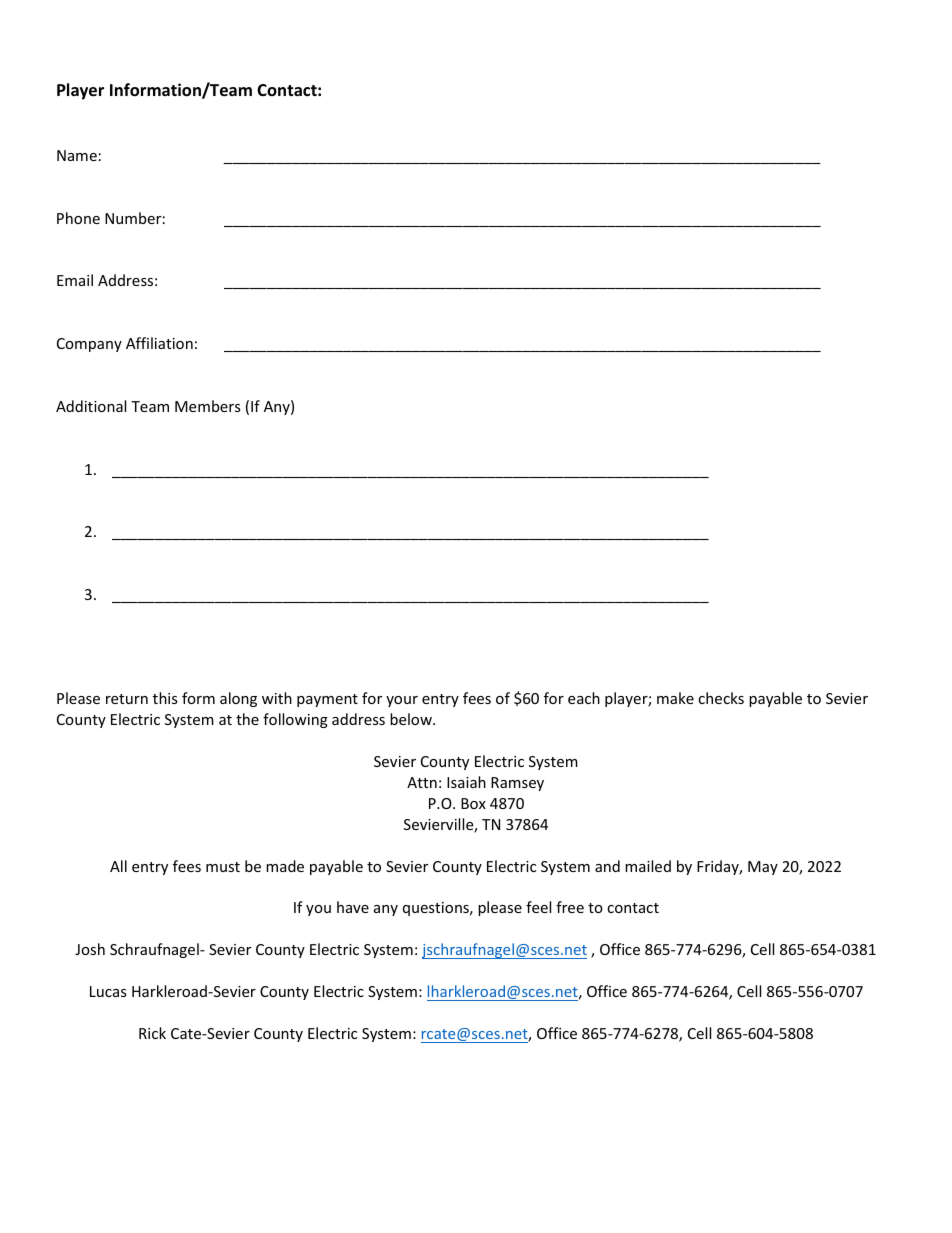 Image resolution: width=952 pixels, height=1233 pixels. What do you see at coordinates (159, 343) in the document?
I see `Affiliation` at bounding box center [159, 343].
